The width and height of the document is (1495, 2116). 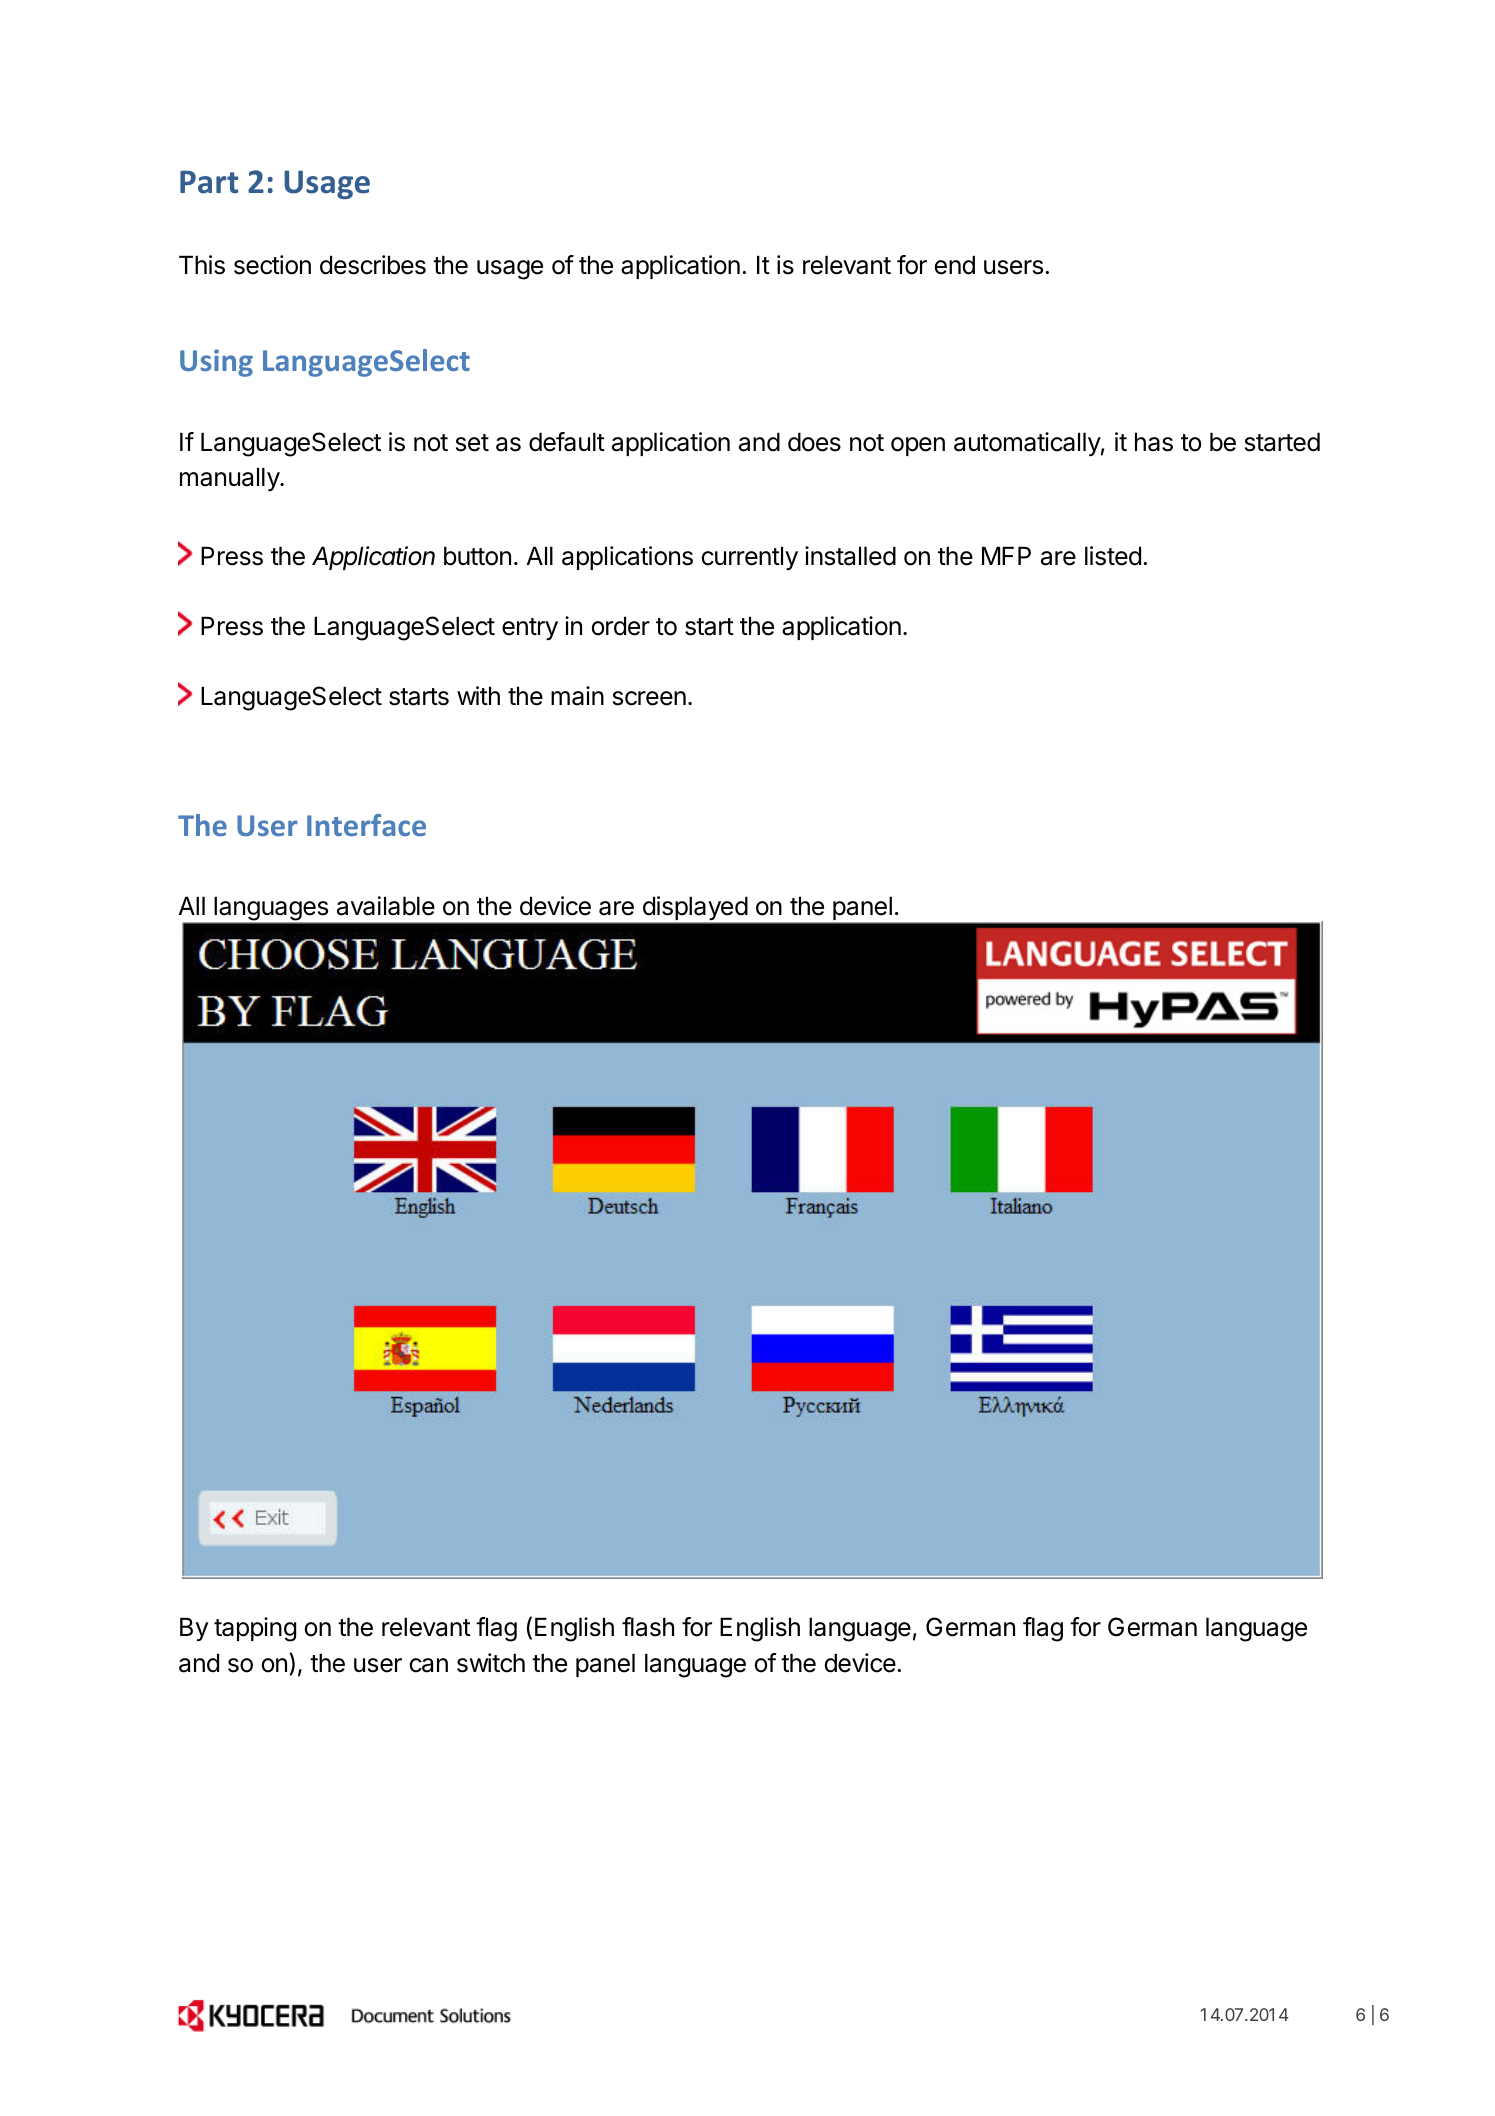 What do you see at coordinates (955, 265) in the document?
I see `end` at bounding box center [955, 265].
